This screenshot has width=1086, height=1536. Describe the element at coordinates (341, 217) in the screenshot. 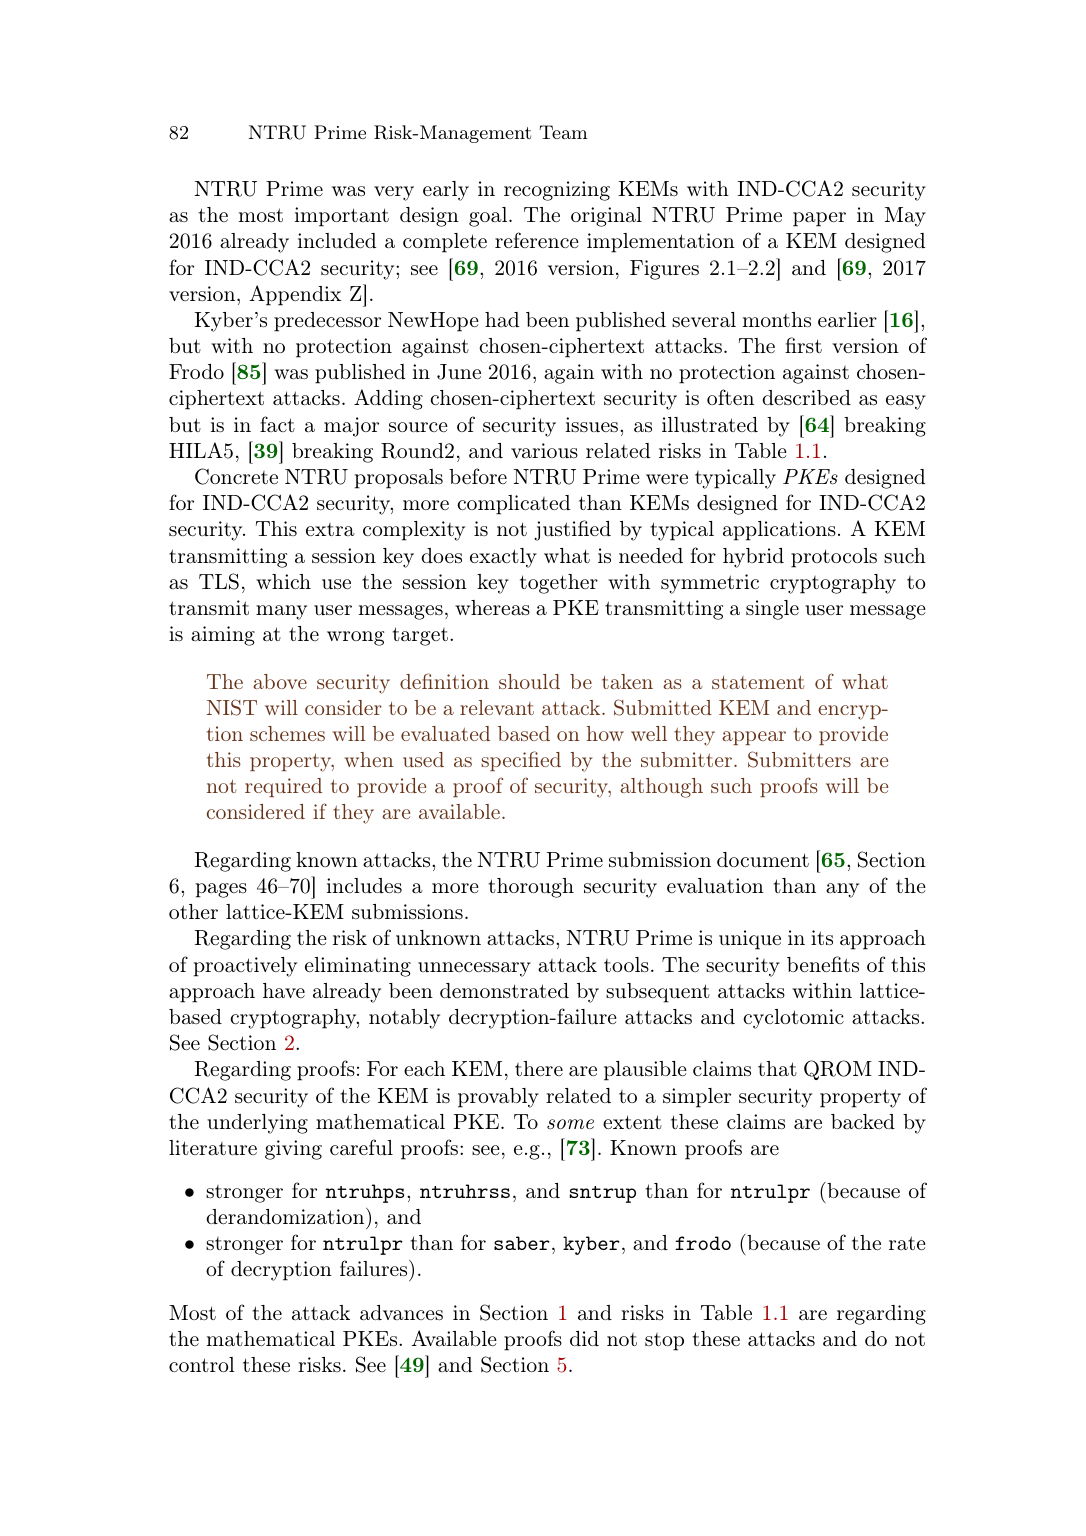

I see `important` at that location.
